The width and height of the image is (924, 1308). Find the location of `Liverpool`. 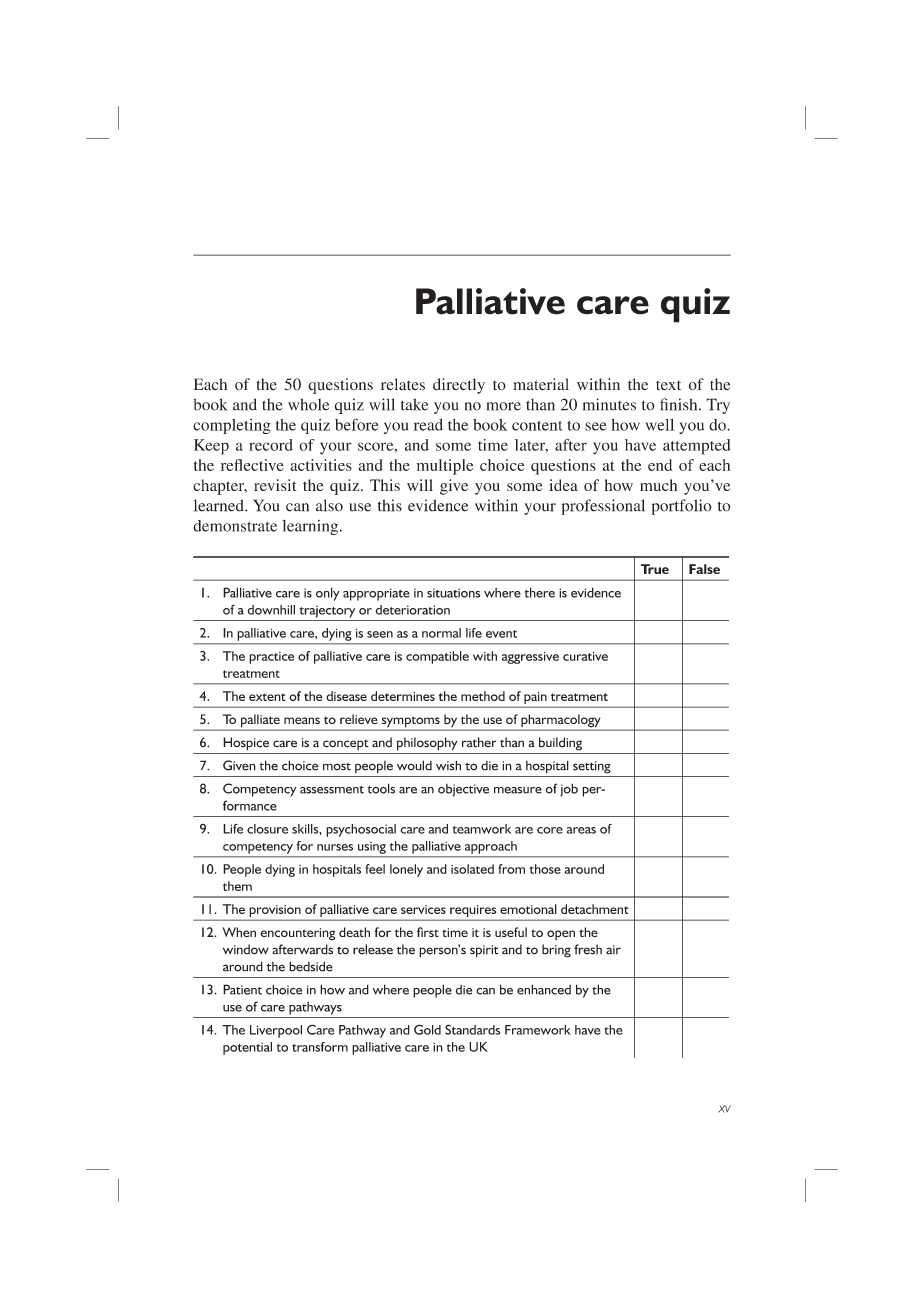

Liverpool is located at coordinates (276, 1031).
